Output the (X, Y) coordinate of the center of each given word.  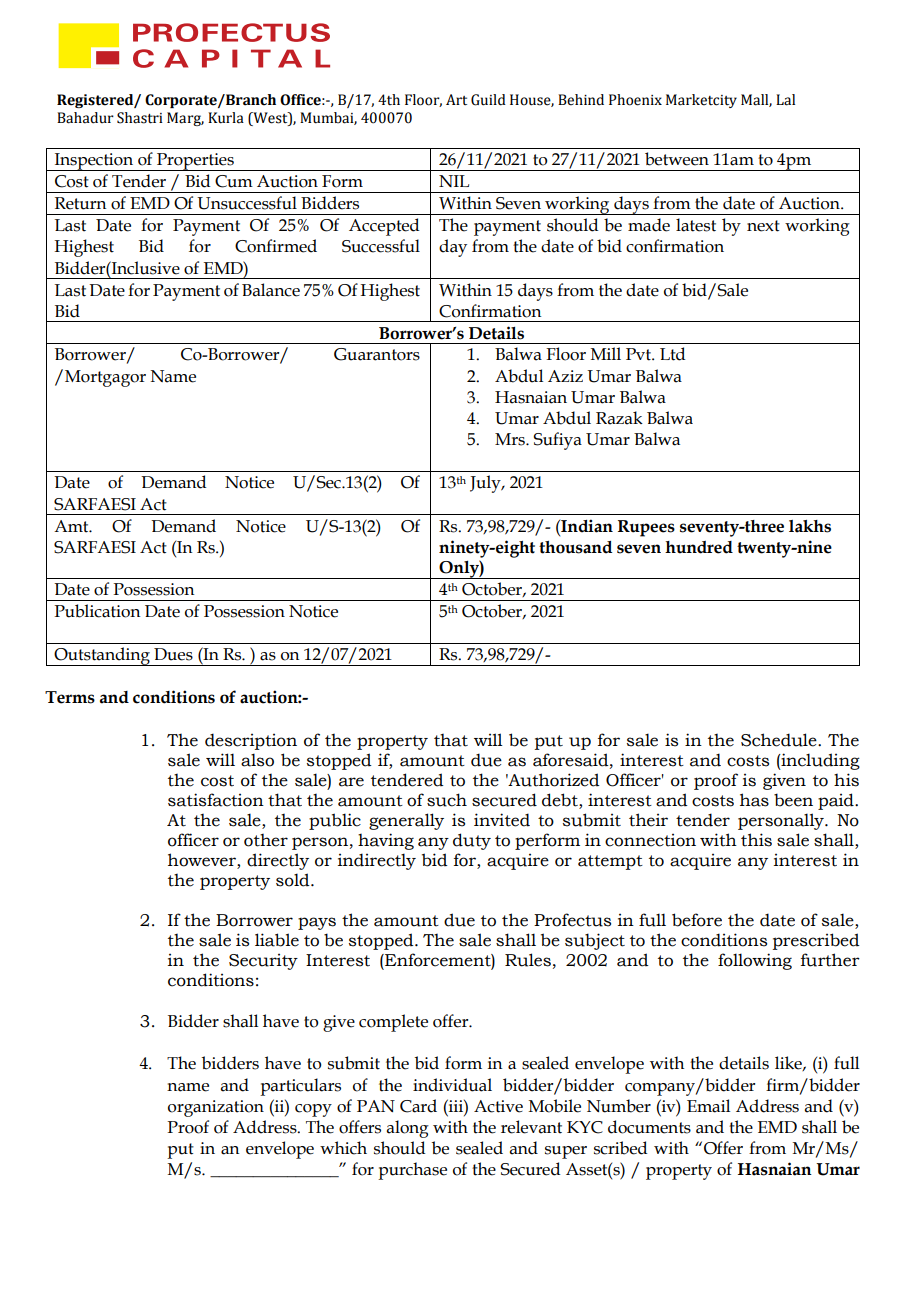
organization (216, 1108)
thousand (575, 547)
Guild (488, 100)
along (408, 1129)
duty (472, 841)
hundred (699, 547)
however (203, 861)
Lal (785, 100)
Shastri (140, 118)
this (756, 840)
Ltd (672, 354)
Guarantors (377, 354)
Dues (173, 654)
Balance (271, 290)
